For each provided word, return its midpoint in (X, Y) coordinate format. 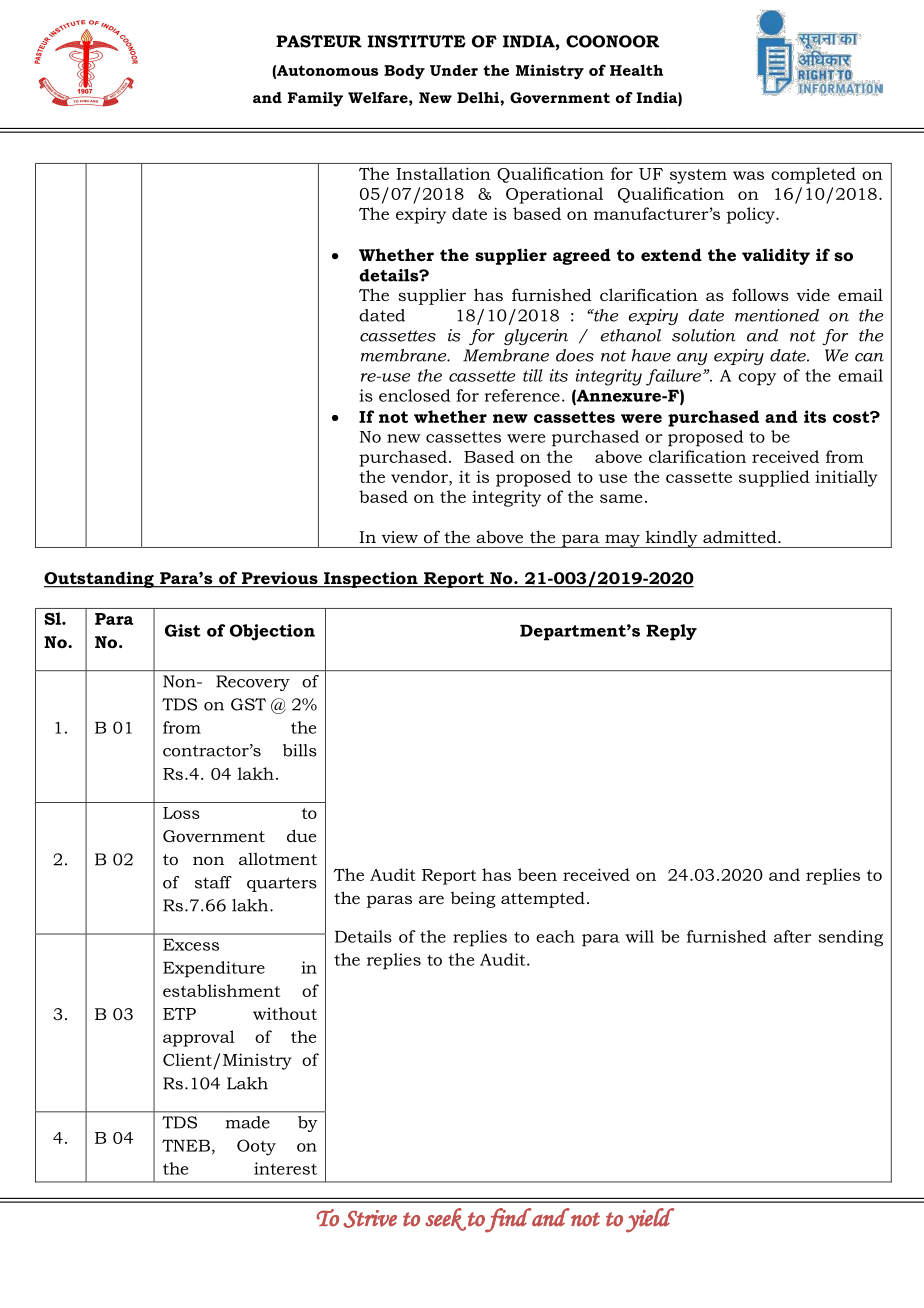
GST (248, 704)
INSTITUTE (417, 41)
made (248, 1122)
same (621, 498)
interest (285, 1168)
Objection (272, 632)
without (285, 1013)
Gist (183, 630)
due (301, 835)
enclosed (415, 395)
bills (300, 750)
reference (522, 395)
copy (757, 379)
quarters (282, 884)
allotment (278, 859)
